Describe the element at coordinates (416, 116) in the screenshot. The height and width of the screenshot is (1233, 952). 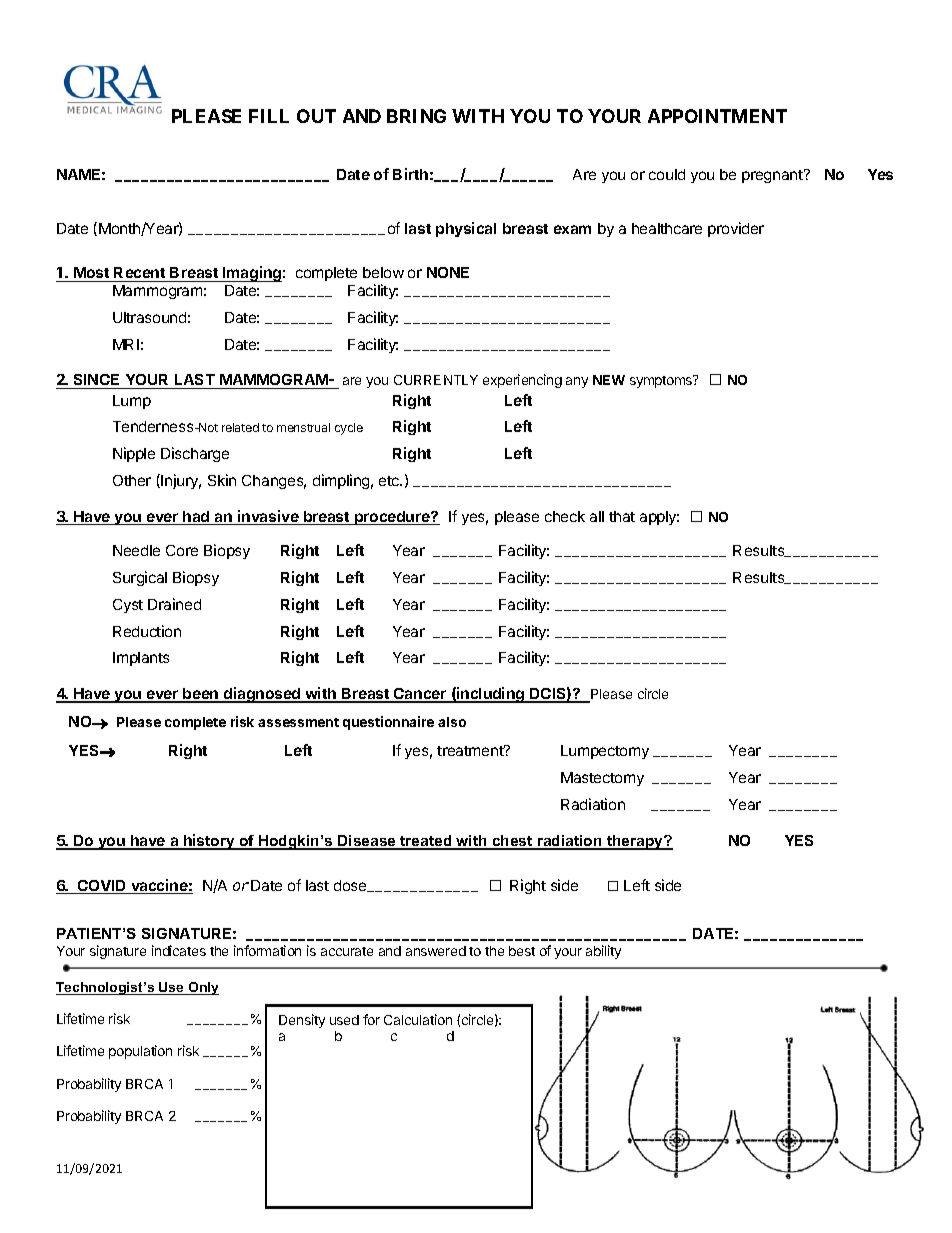
I see `BRING` at that location.
